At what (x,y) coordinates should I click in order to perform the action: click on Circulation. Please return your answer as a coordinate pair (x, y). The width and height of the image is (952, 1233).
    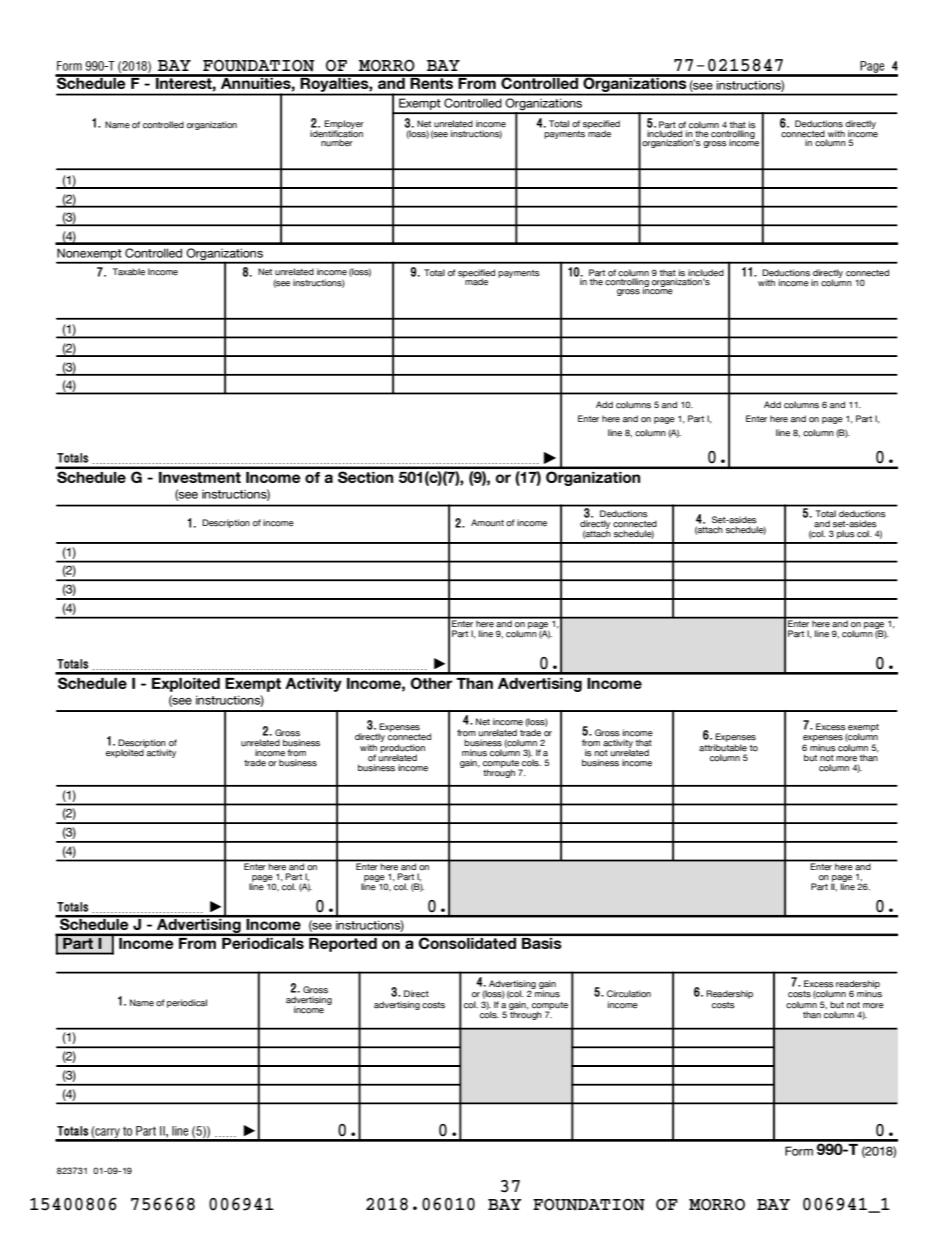
    Looking at the image, I should click on (629, 994).
